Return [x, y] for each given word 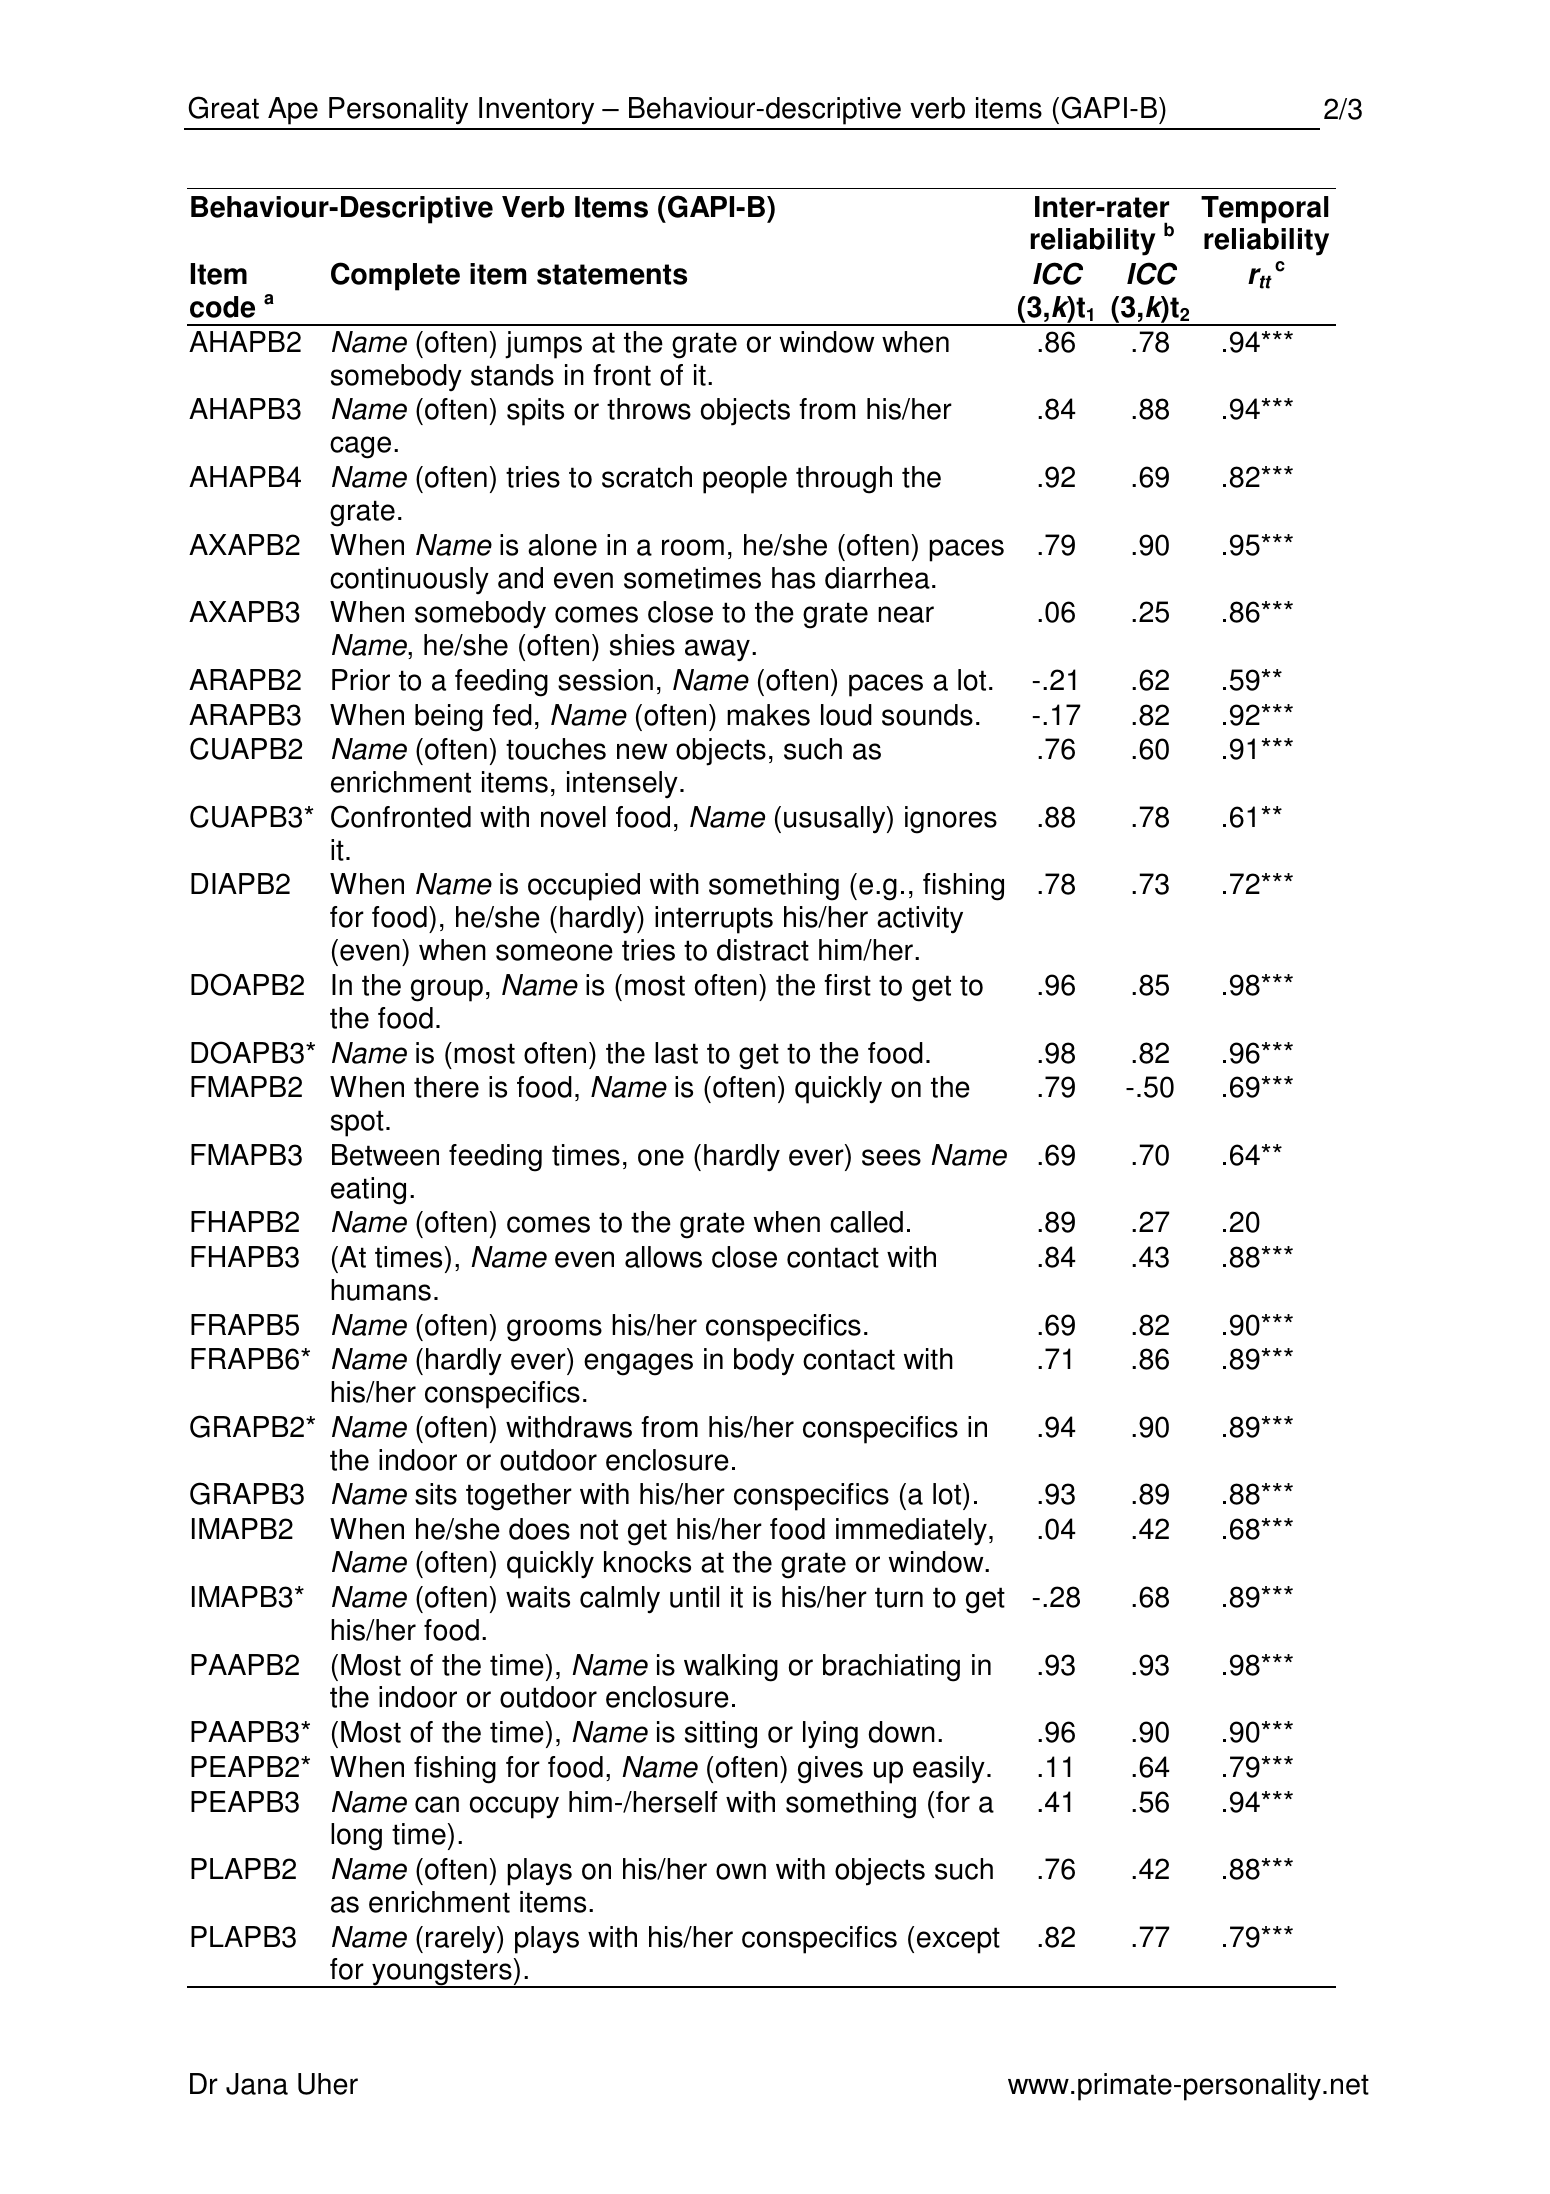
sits [436, 1494]
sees [891, 1157]
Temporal [1265, 210]
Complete [395, 276]
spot [357, 1123]
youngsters [442, 1973]
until [694, 1597]
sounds [927, 715]
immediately [911, 1532]
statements [612, 274]
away [717, 650]
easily [949, 1769]
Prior [361, 680]
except [958, 1940]
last [676, 1053]
